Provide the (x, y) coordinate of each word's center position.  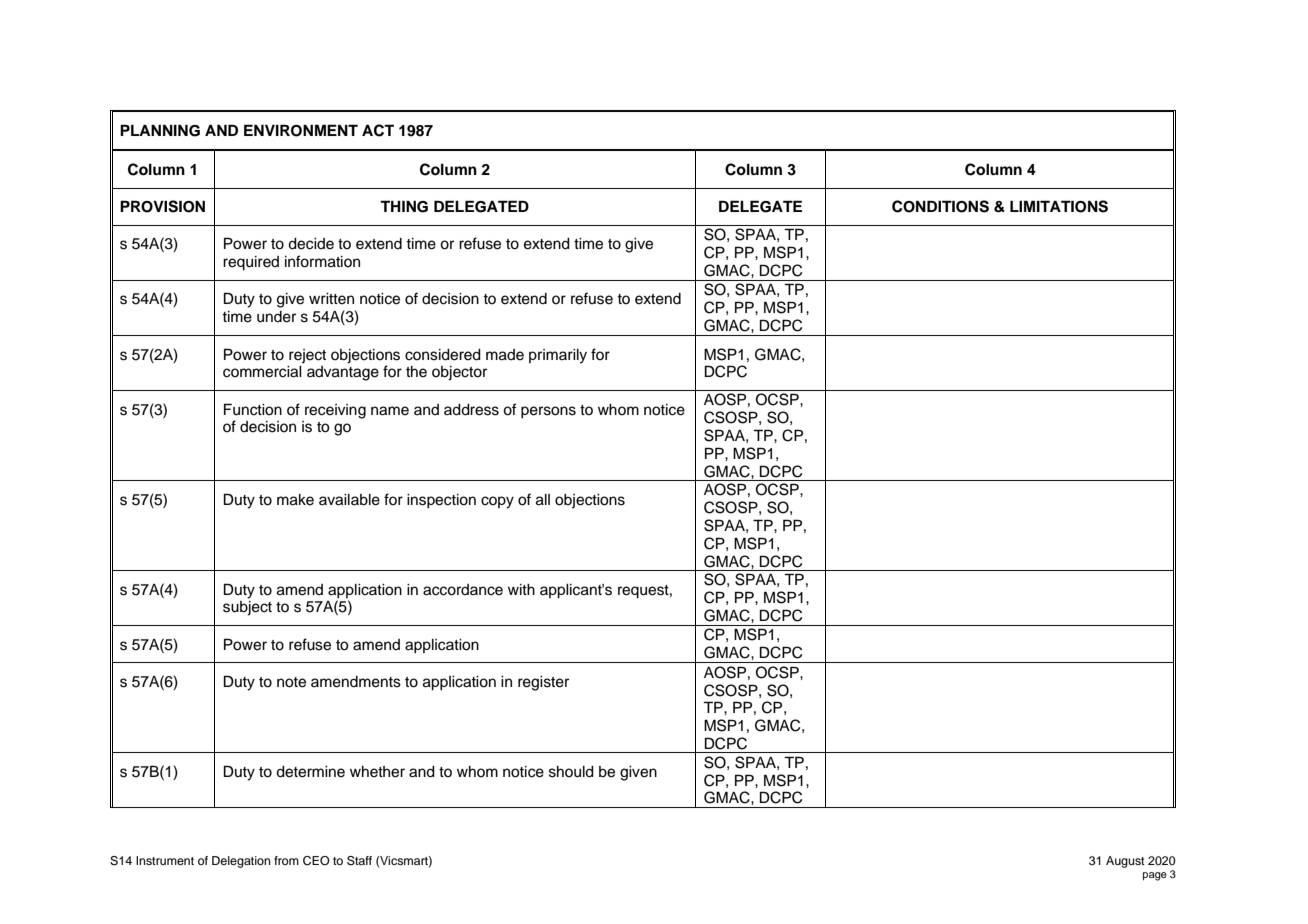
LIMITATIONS (1059, 206)
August (1125, 862)
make (295, 500)
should (571, 772)
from (286, 860)
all (543, 500)
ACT (378, 130)
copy (497, 502)
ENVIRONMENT (301, 130)
